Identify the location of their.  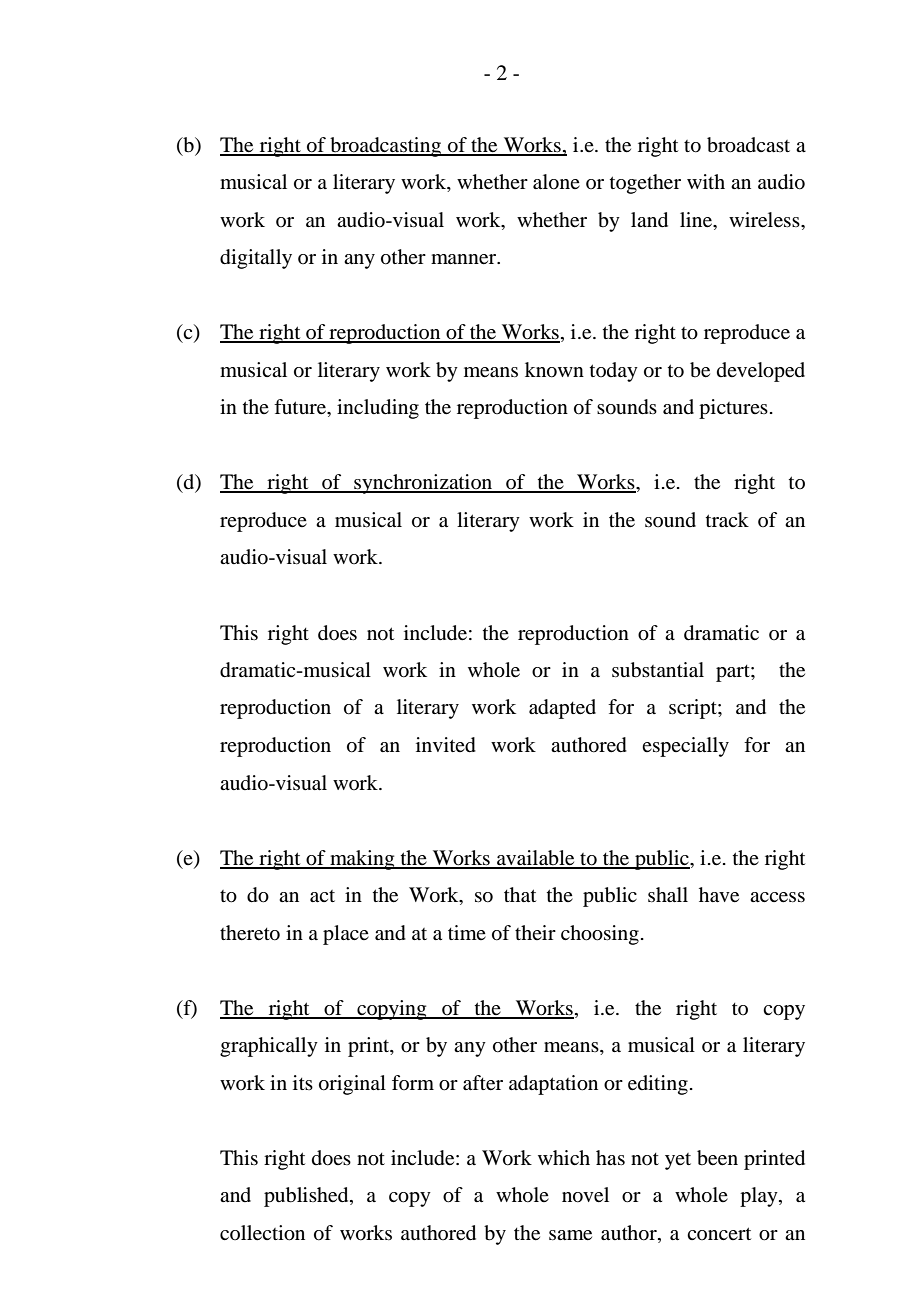
(535, 932).
